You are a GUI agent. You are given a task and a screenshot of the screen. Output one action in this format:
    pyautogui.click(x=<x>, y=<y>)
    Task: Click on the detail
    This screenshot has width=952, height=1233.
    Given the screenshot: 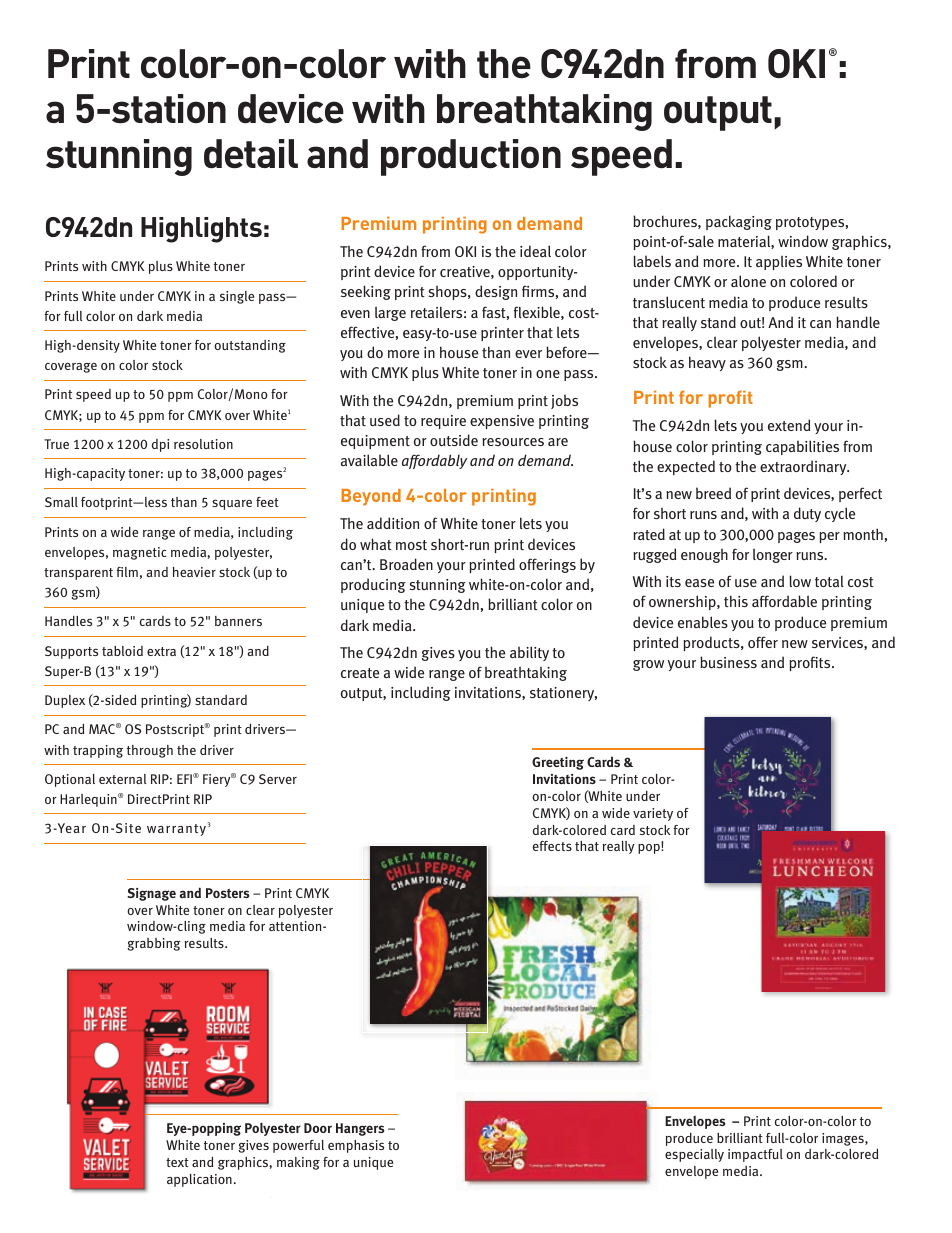 What is the action you would take?
    pyautogui.click(x=251, y=153)
